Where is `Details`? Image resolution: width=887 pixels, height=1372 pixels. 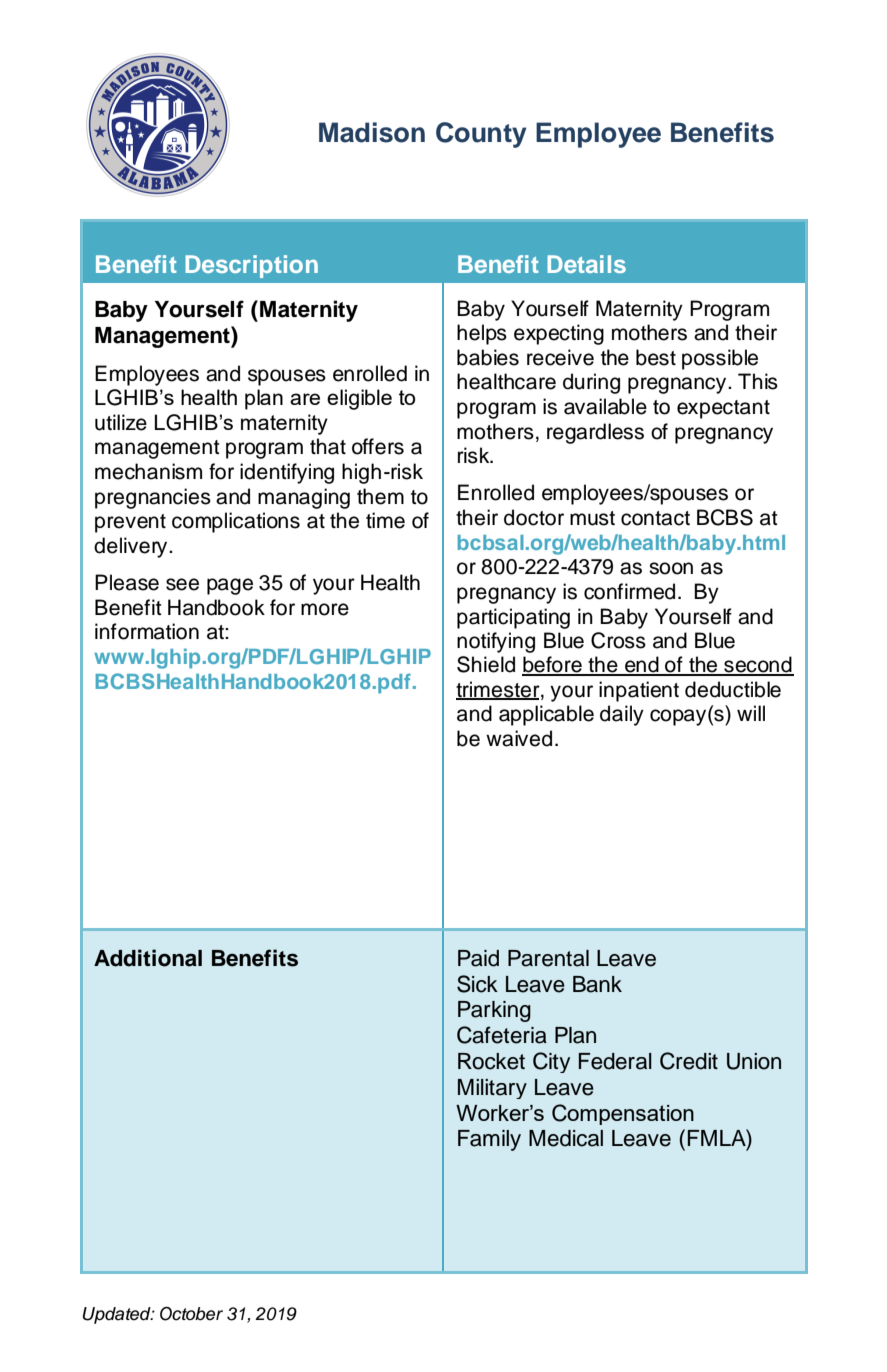
Details is located at coordinates (586, 264).
